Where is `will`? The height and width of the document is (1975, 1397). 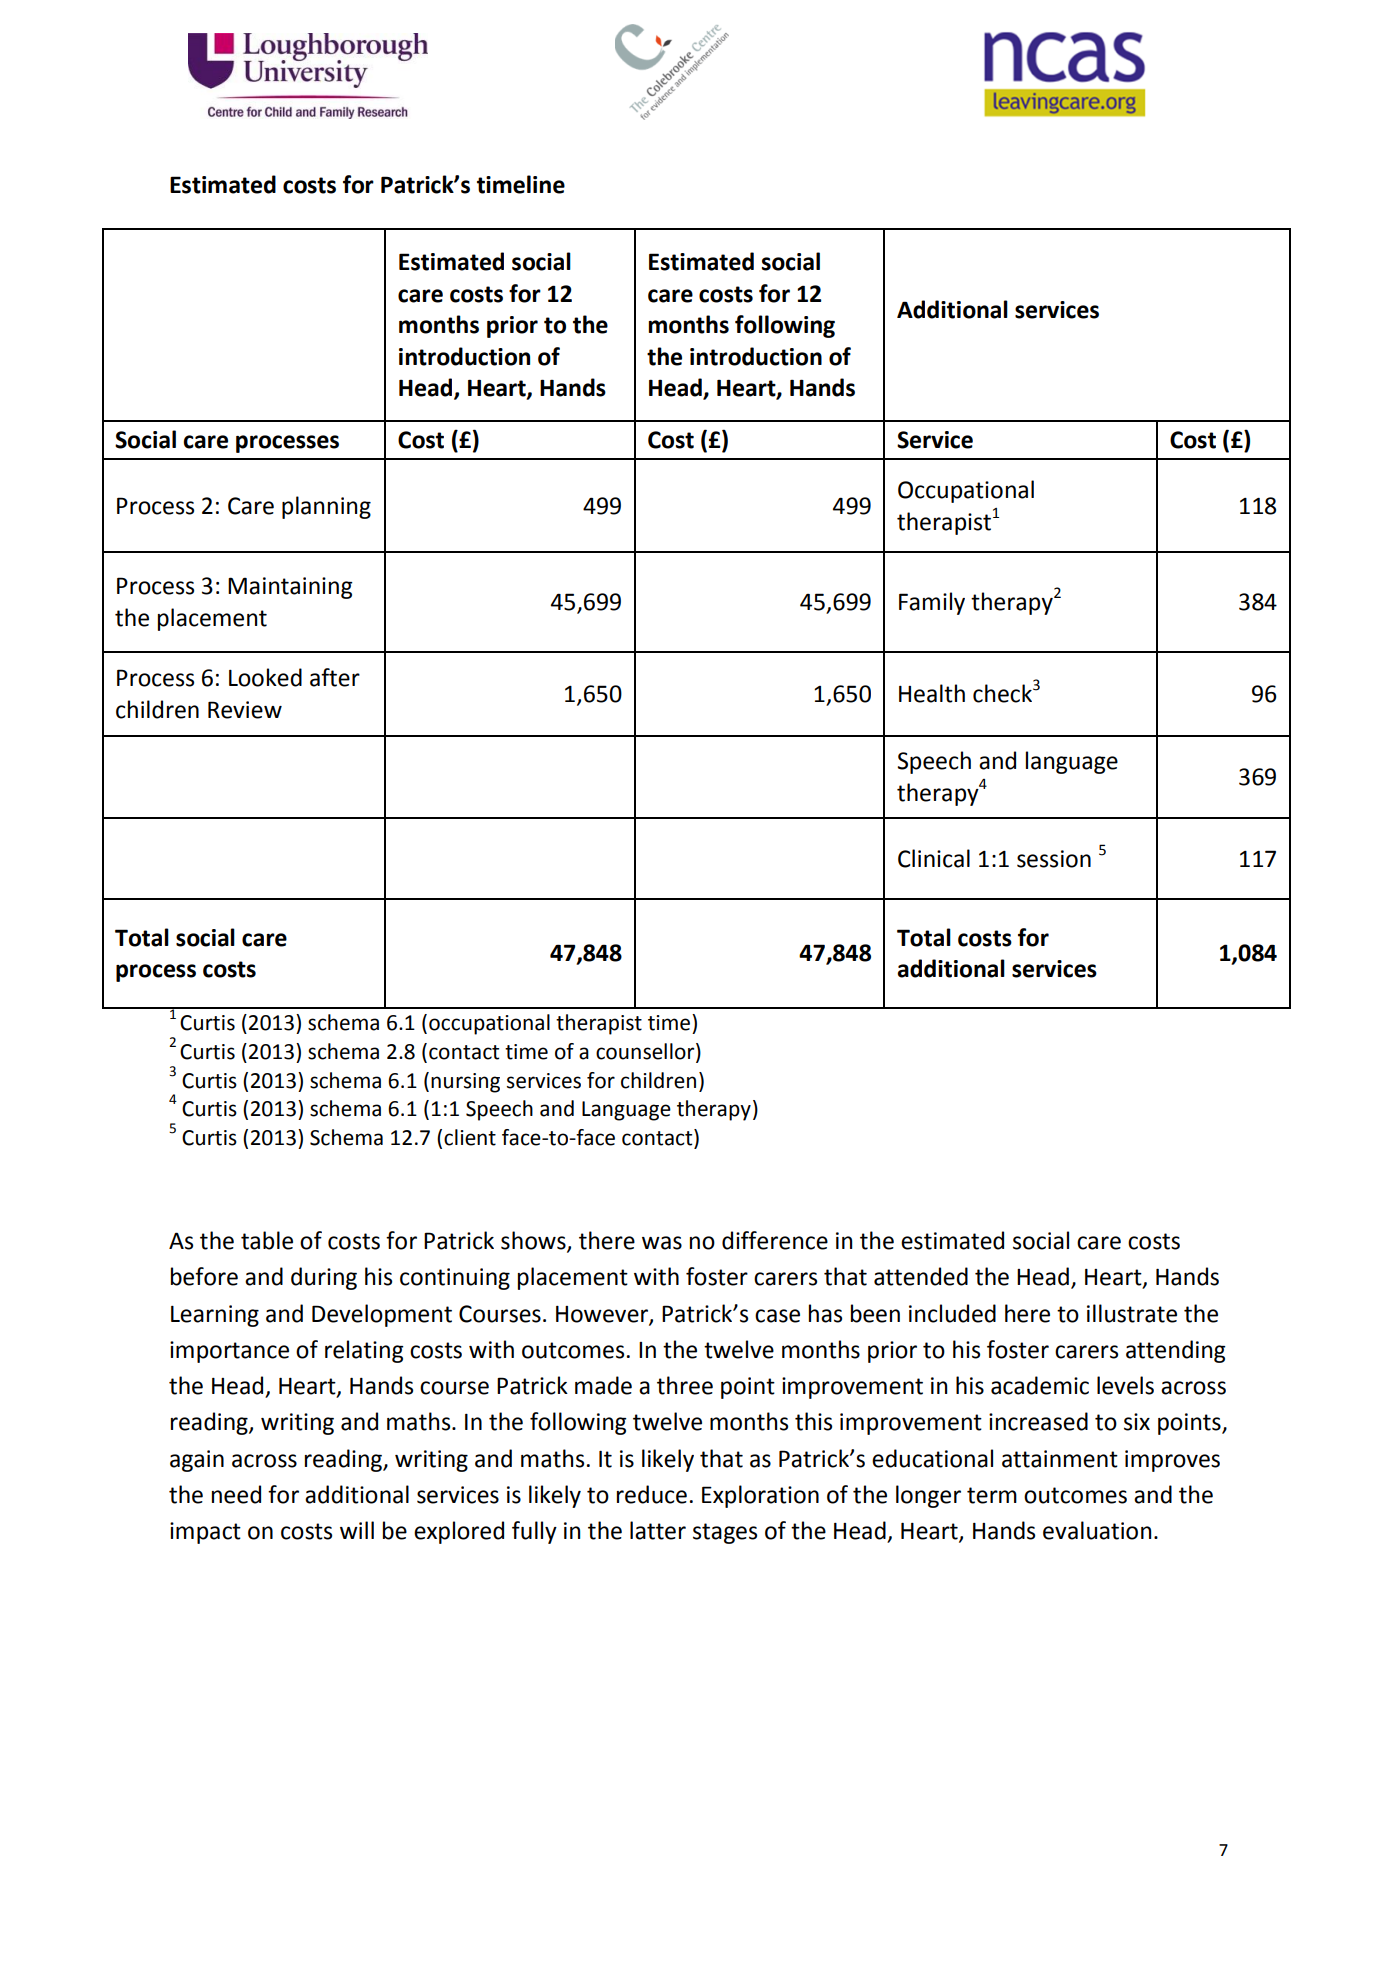
will is located at coordinates (357, 1530).
